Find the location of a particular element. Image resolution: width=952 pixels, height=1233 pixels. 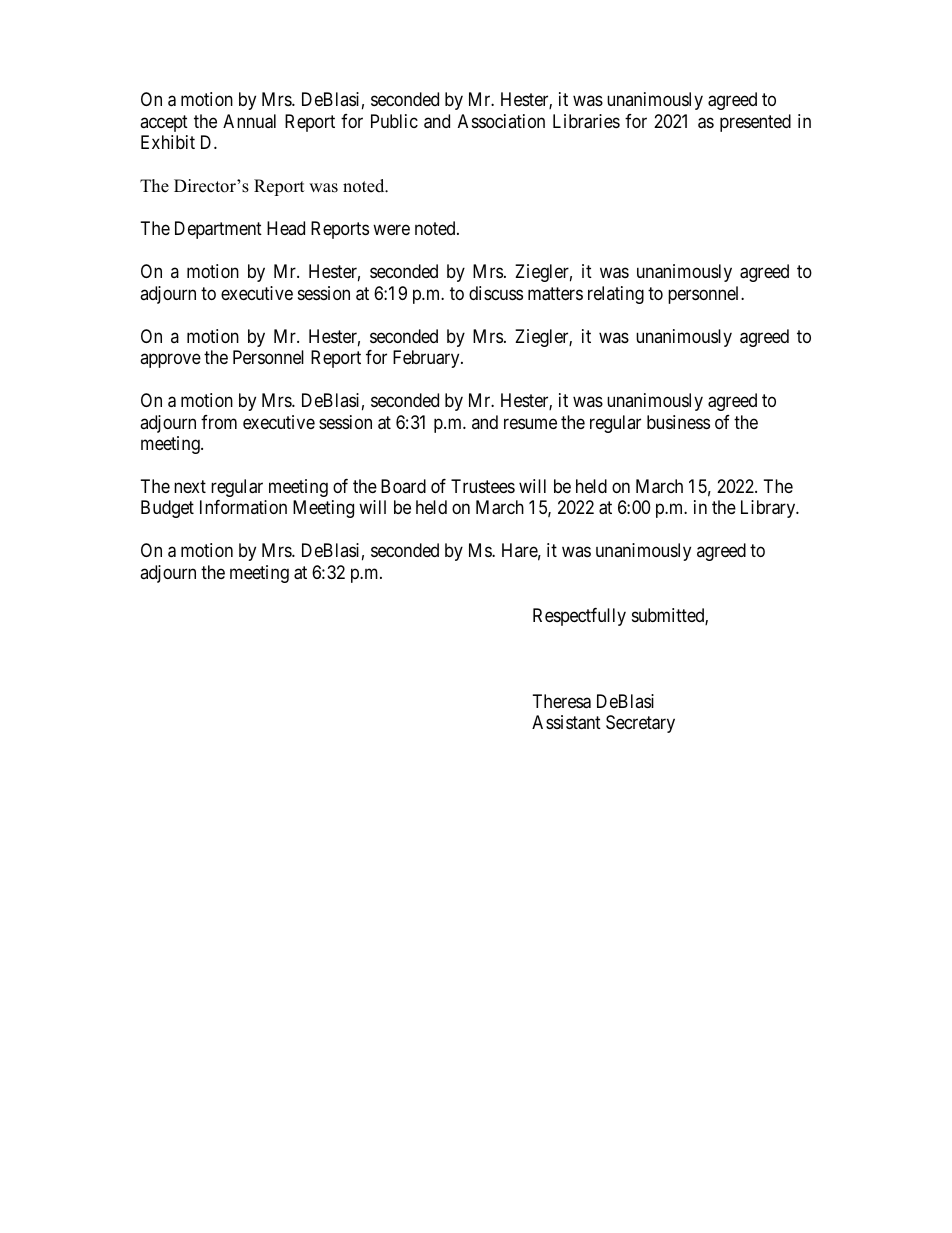

resume is located at coordinates (530, 423).
